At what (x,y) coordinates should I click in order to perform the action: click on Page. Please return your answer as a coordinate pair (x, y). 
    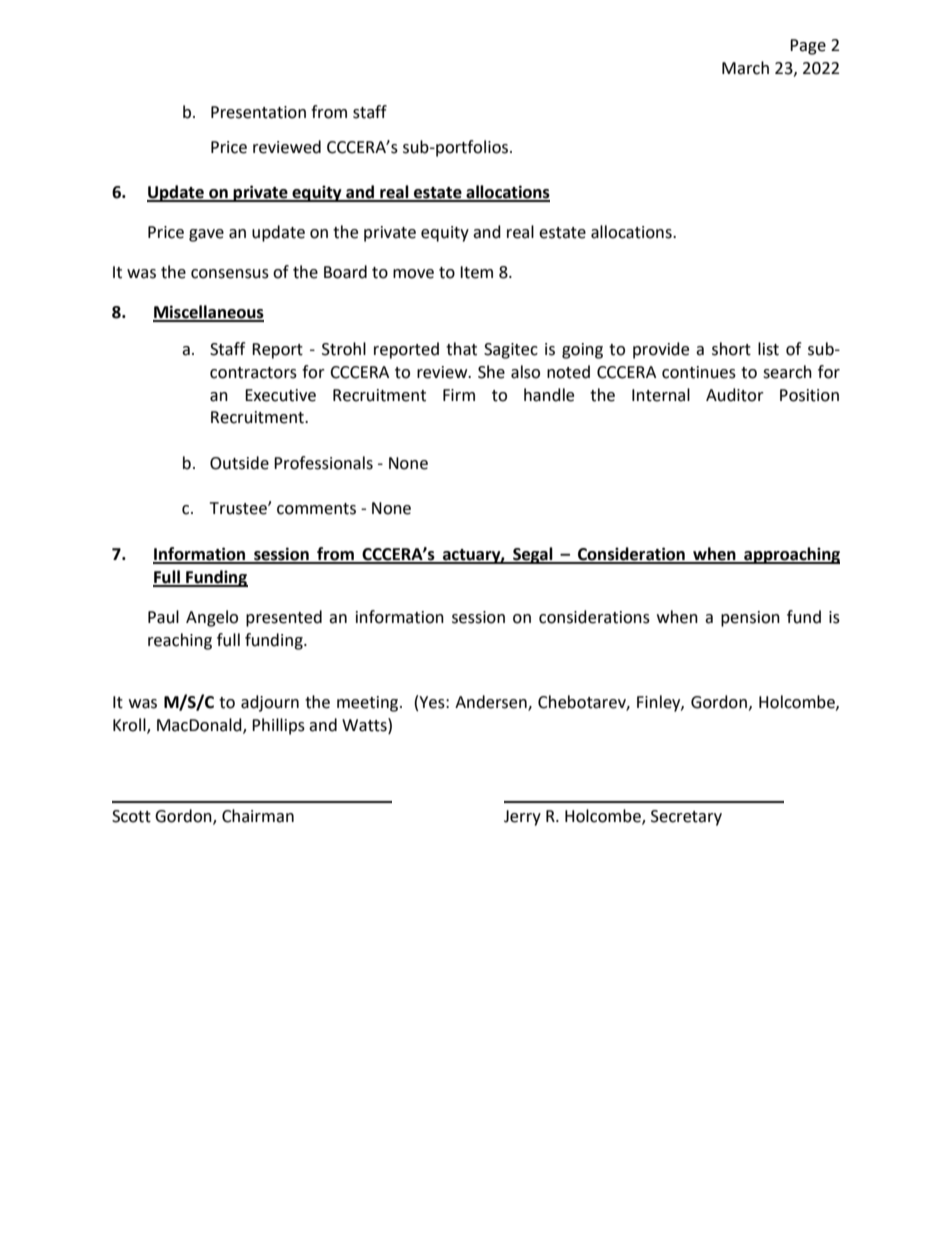
    Looking at the image, I should click on (808, 47).
